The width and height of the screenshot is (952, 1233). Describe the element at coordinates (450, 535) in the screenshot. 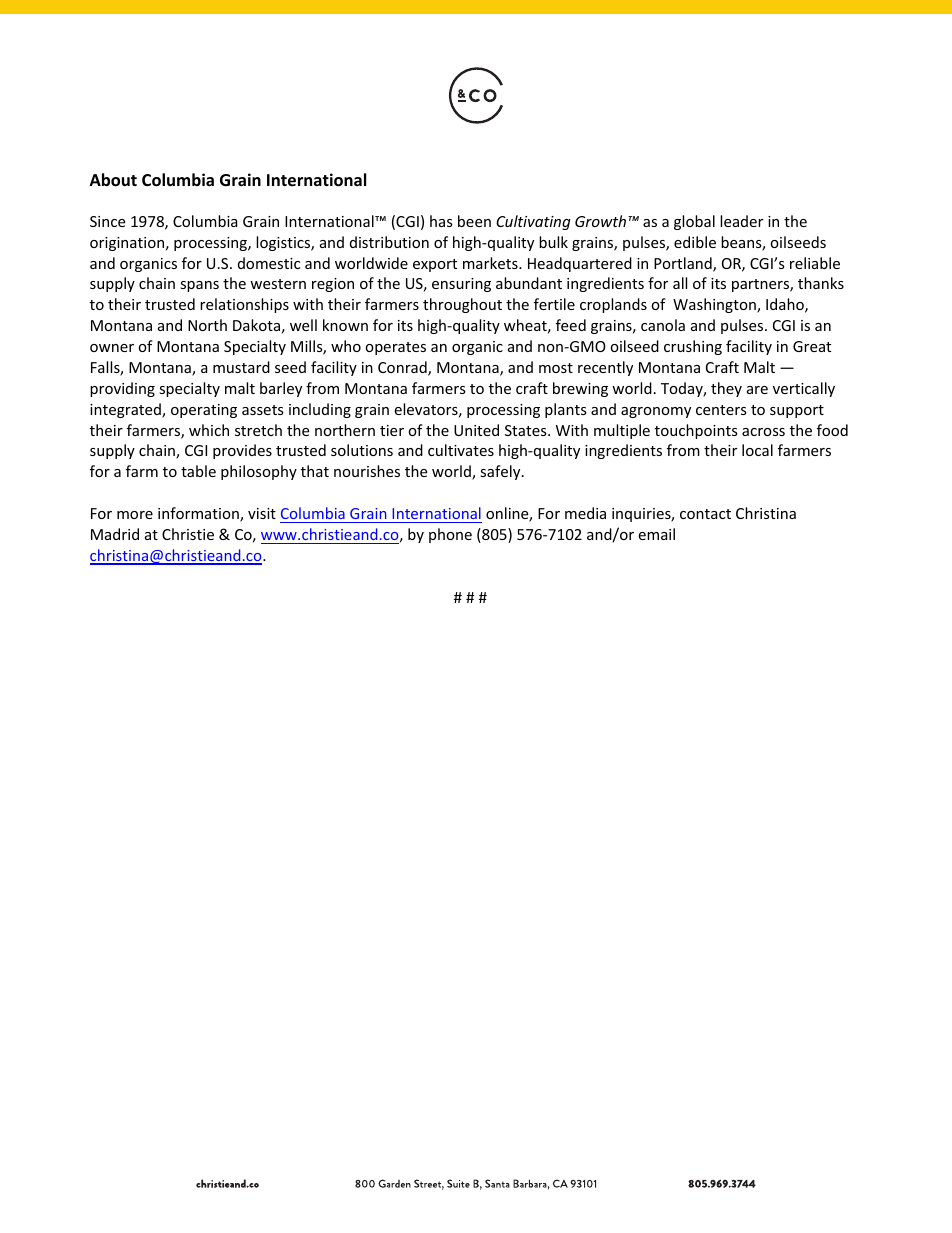

I see `phone` at that location.
